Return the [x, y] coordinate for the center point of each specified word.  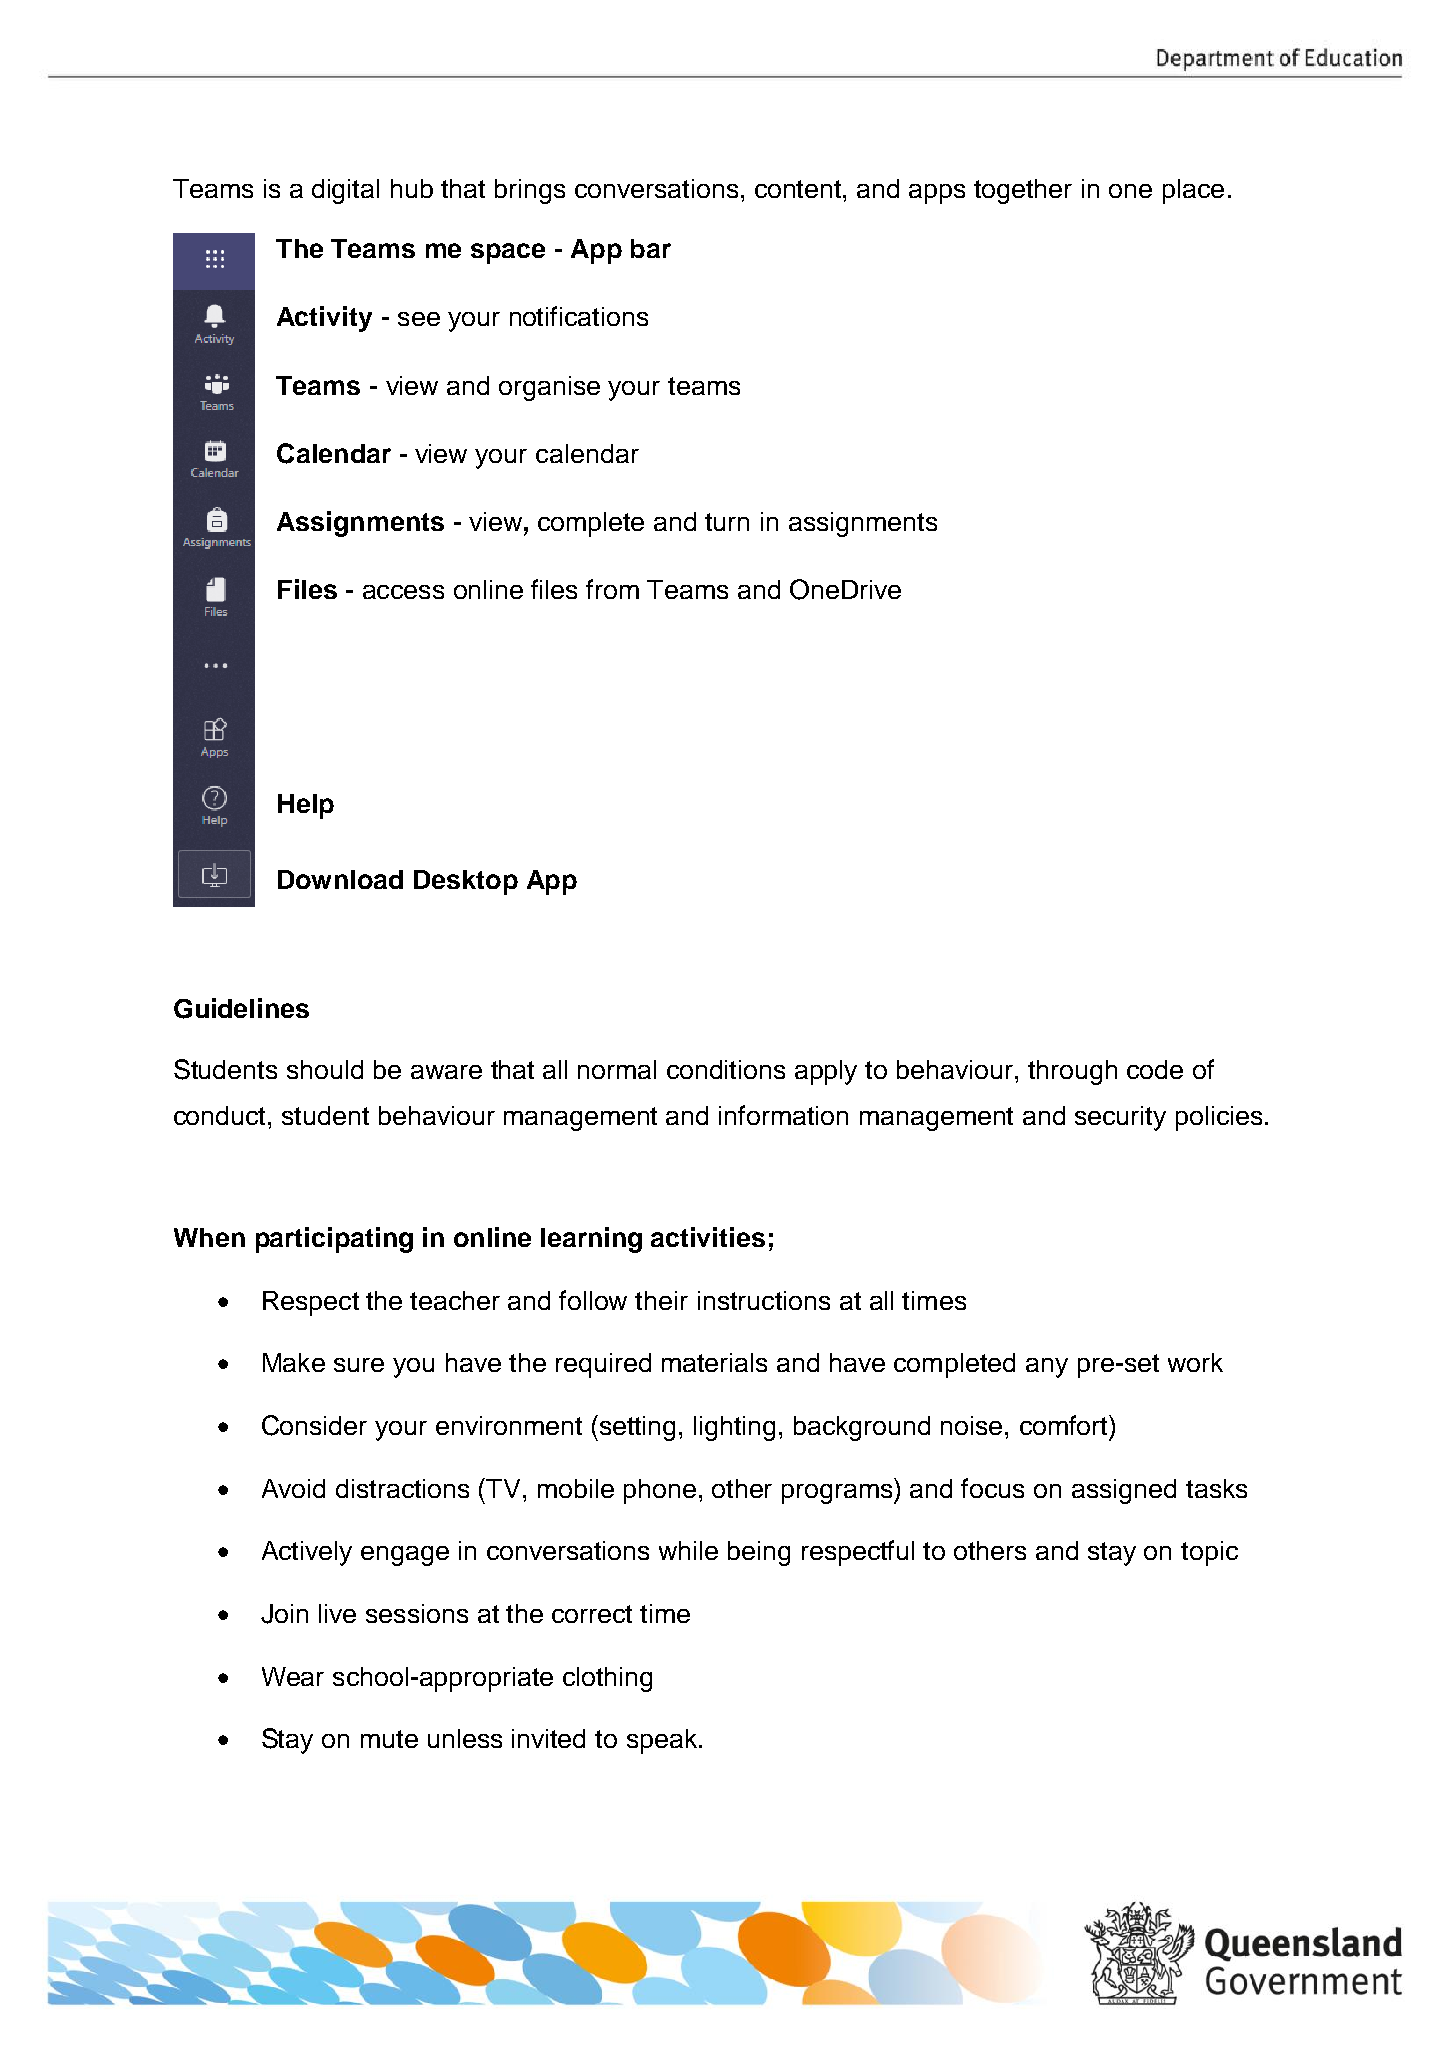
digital [345, 191]
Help [306, 806]
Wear [293, 1676]
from [612, 589]
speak [663, 1741]
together [1023, 191]
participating [334, 1240]
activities [708, 1237]
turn [727, 522]
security [1120, 1118]
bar [651, 248]
